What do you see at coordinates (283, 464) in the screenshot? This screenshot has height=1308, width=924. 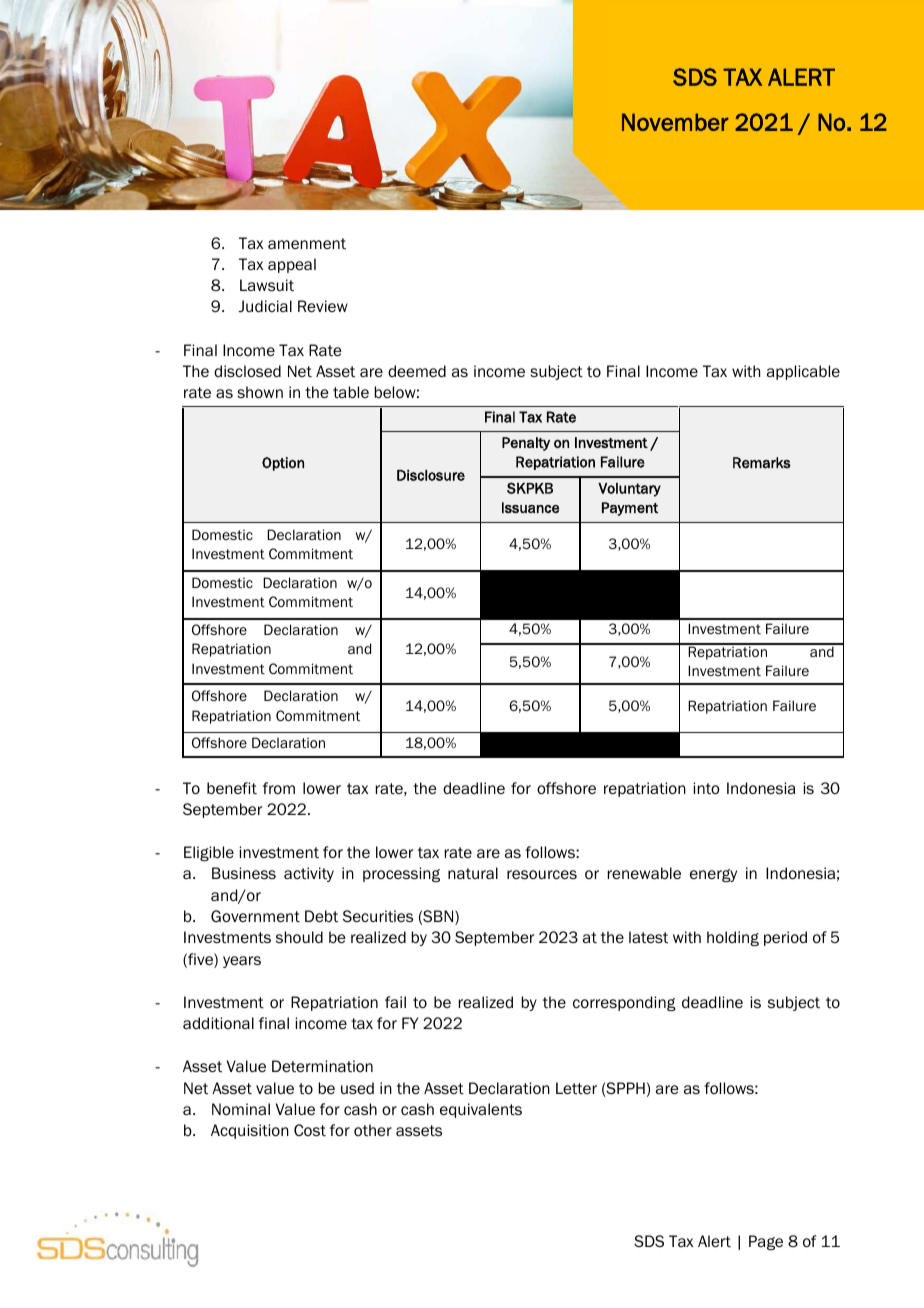 I see `Option` at bounding box center [283, 464].
